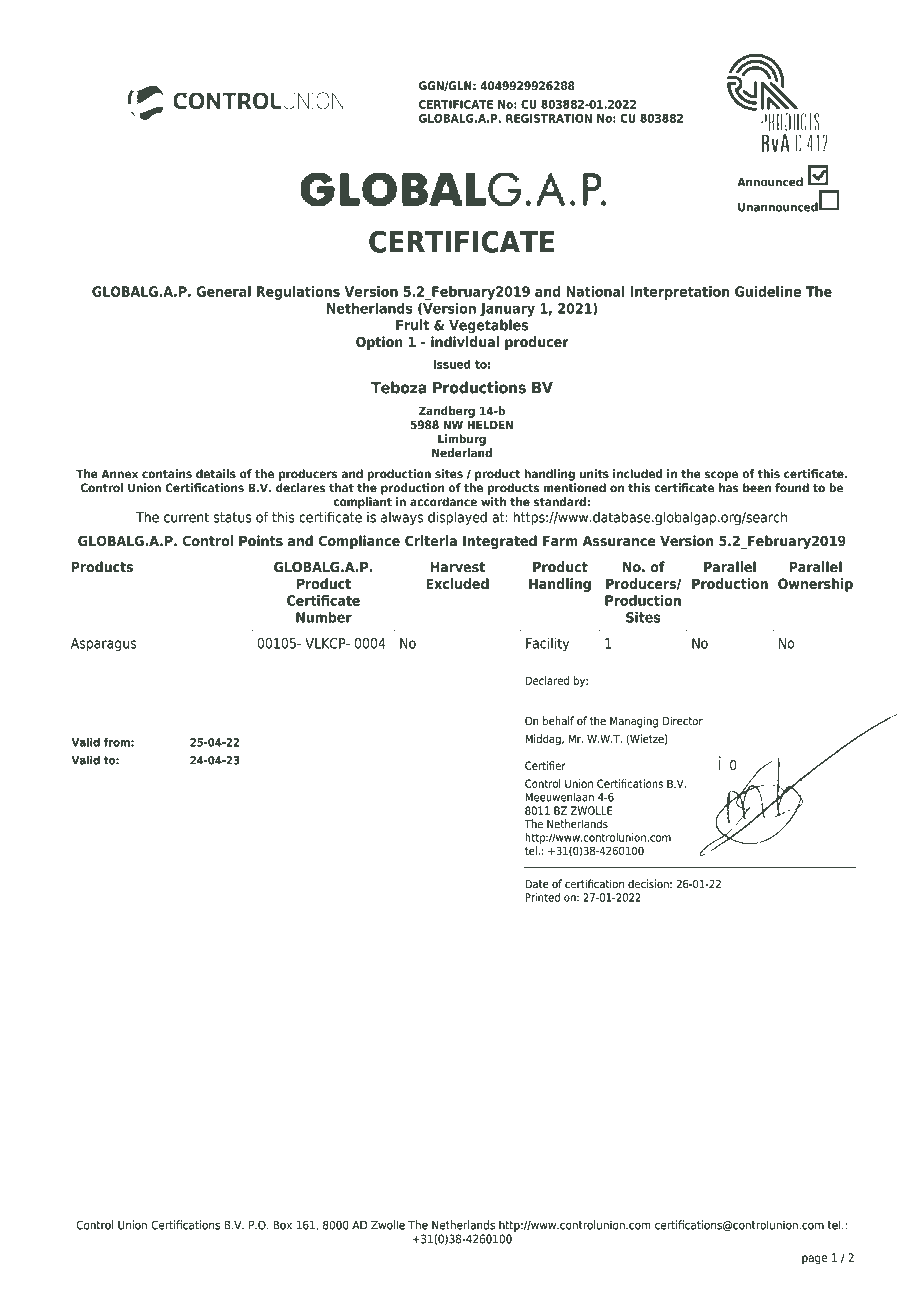  What do you see at coordinates (768, 291) in the screenshot?
I see `Guideline` at bounding box center [768, 291].
